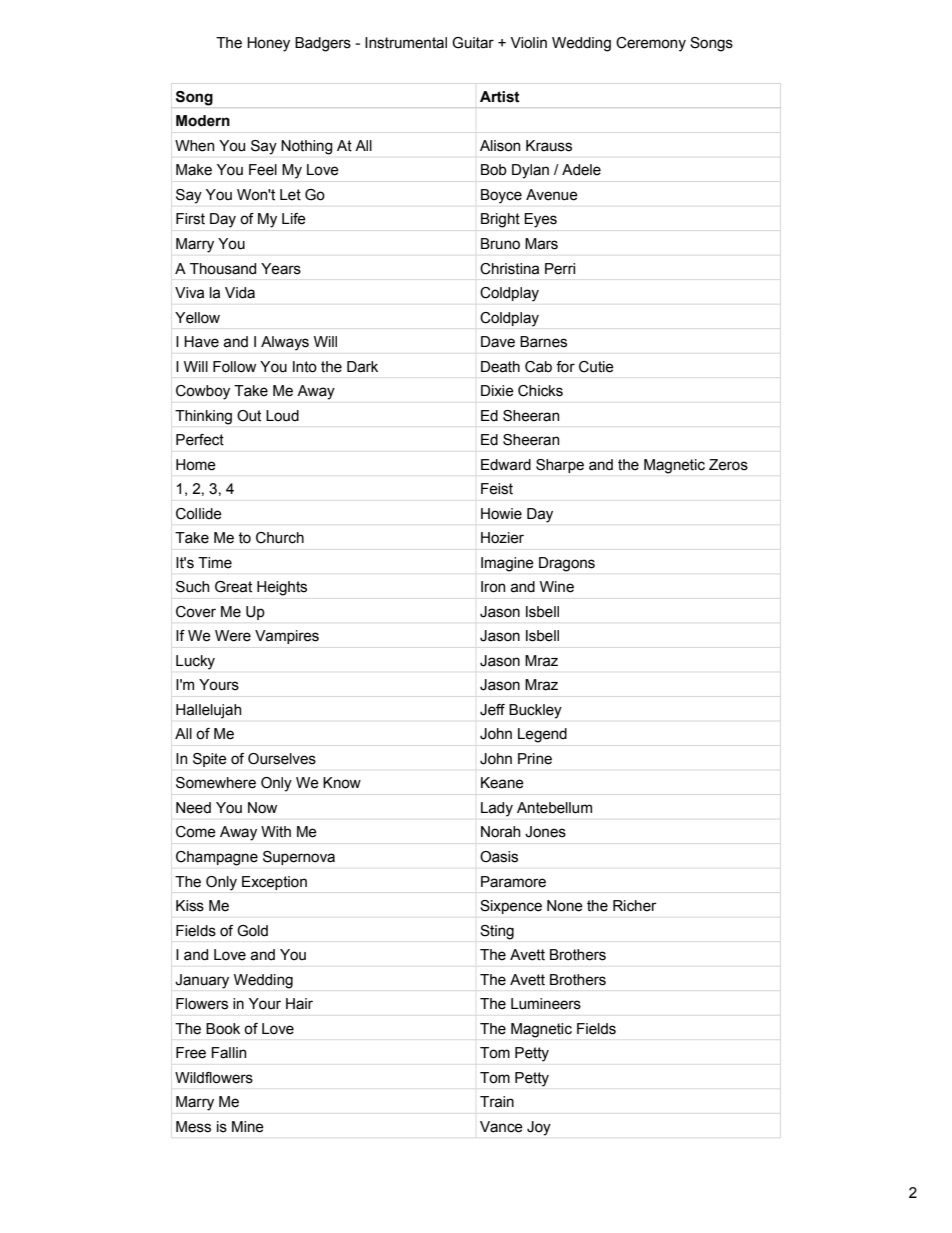  I want to click on Out, so click(249, 416).
